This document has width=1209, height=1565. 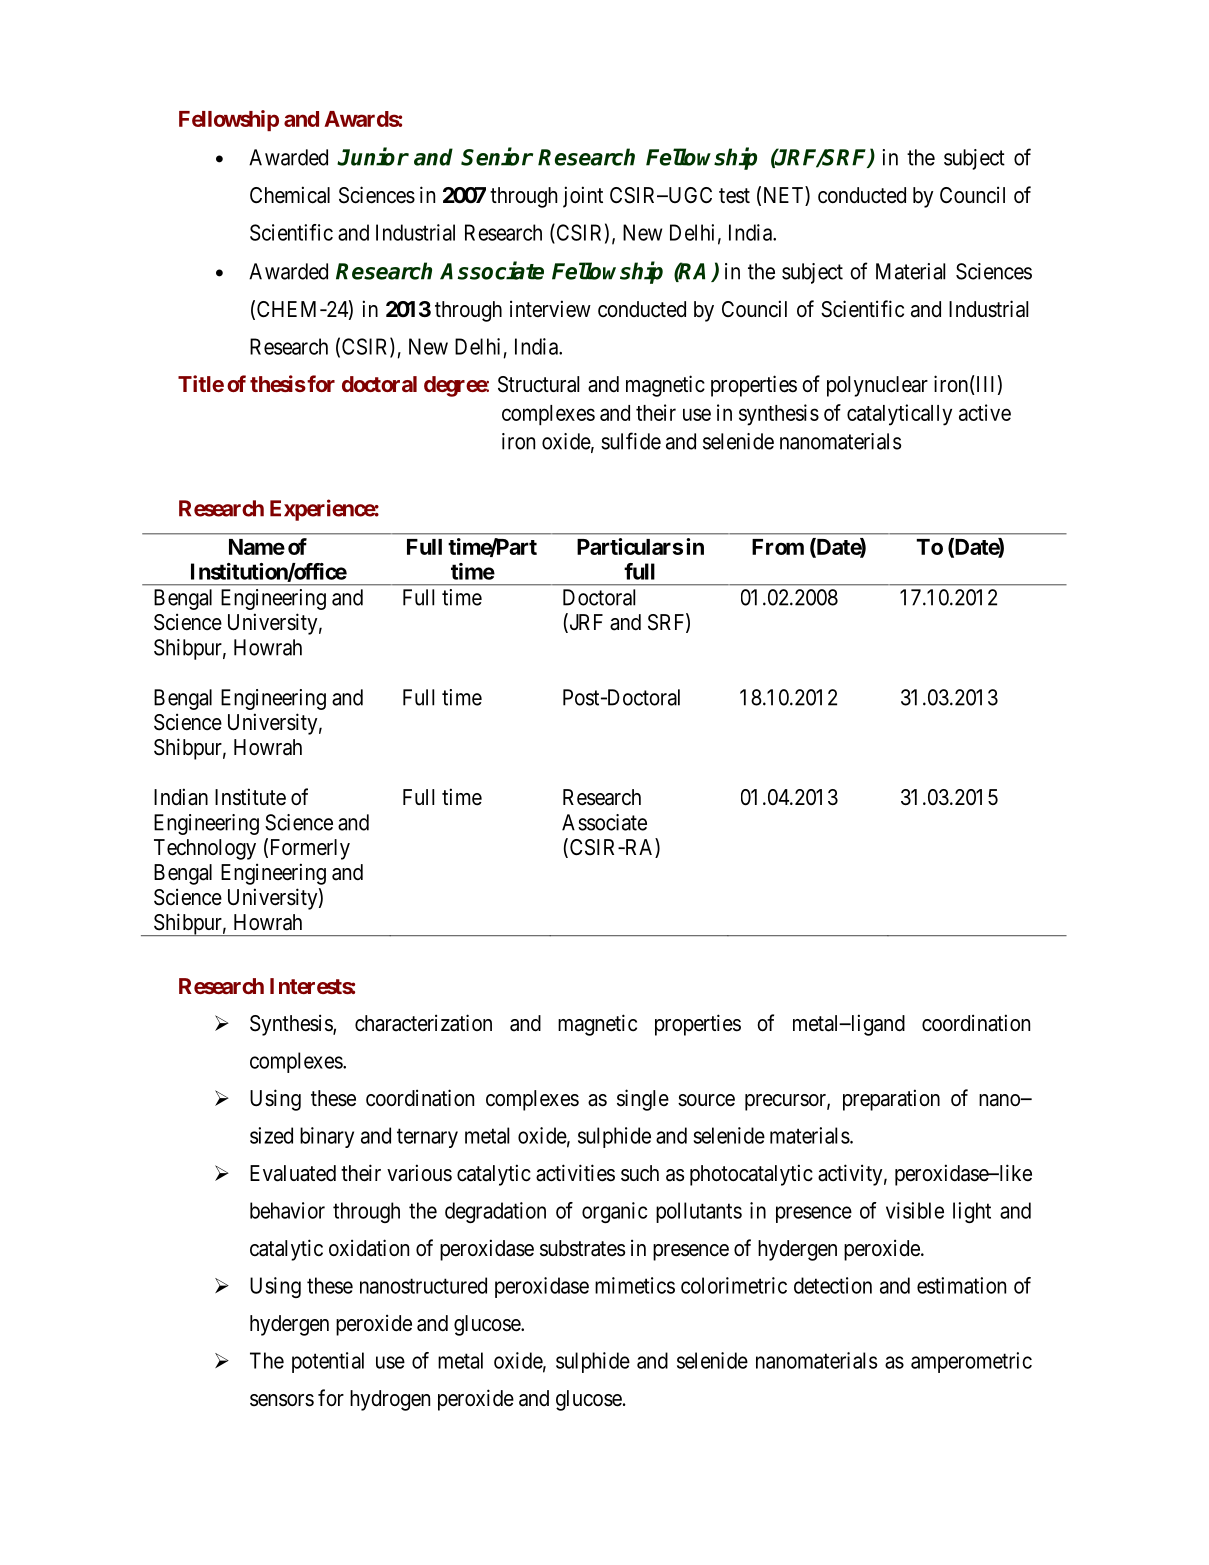 What do you see at coordinates (833, 1285) in the document?
I see `detection` at bounding box center [833, 1285].
